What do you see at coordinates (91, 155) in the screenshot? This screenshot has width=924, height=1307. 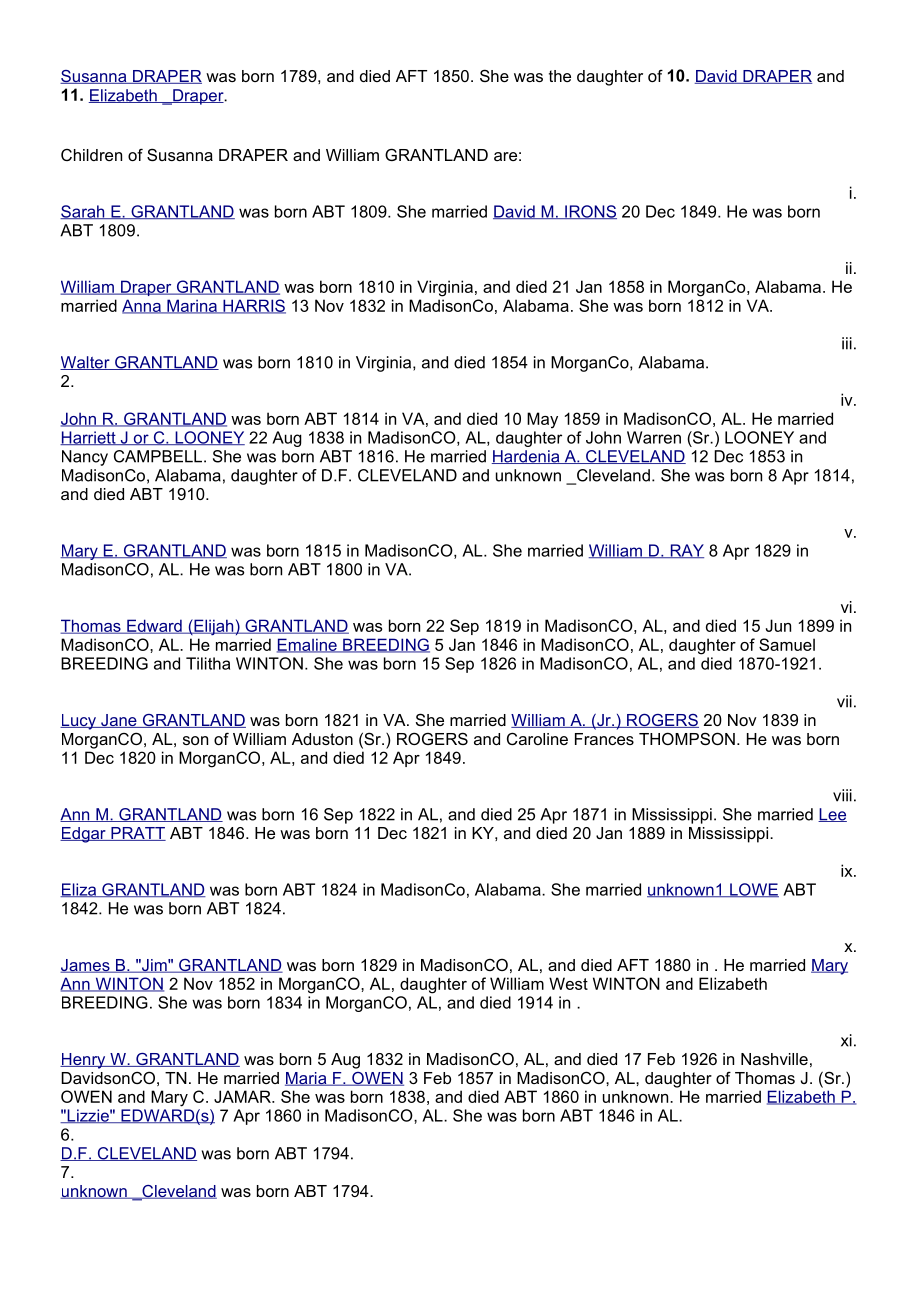 I see `Children` at bounding box center [91, 155].
